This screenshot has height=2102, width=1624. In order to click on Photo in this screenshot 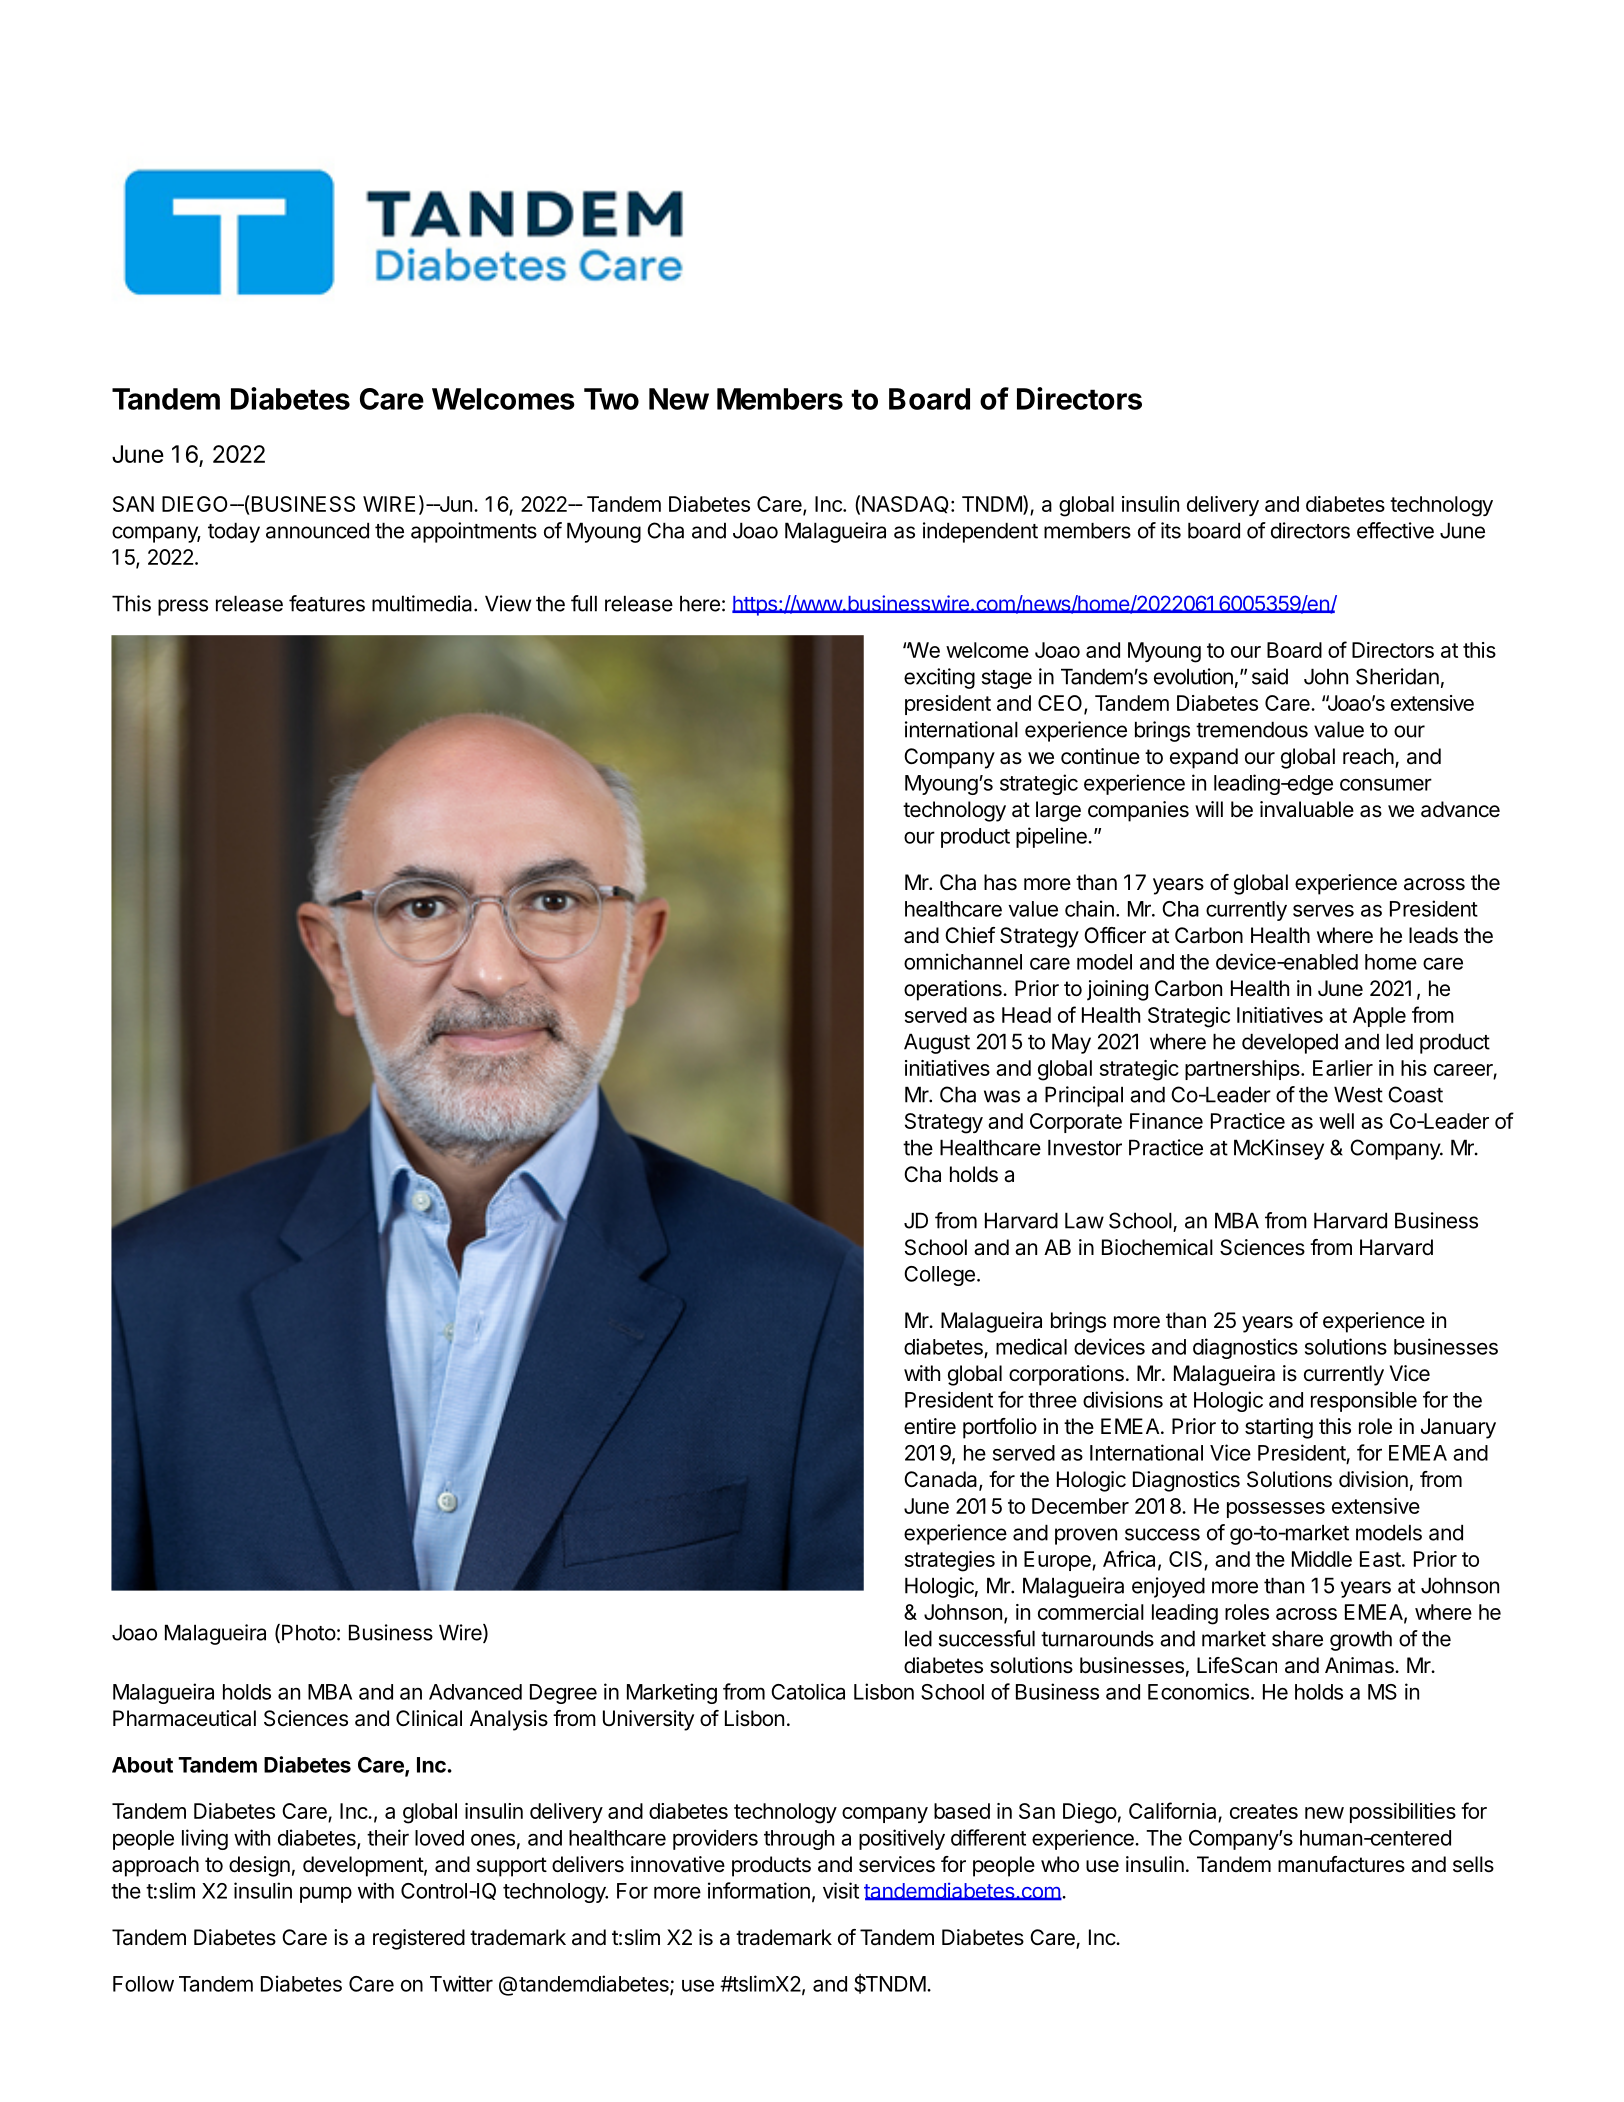, I will do `click(309, 1632)`.
